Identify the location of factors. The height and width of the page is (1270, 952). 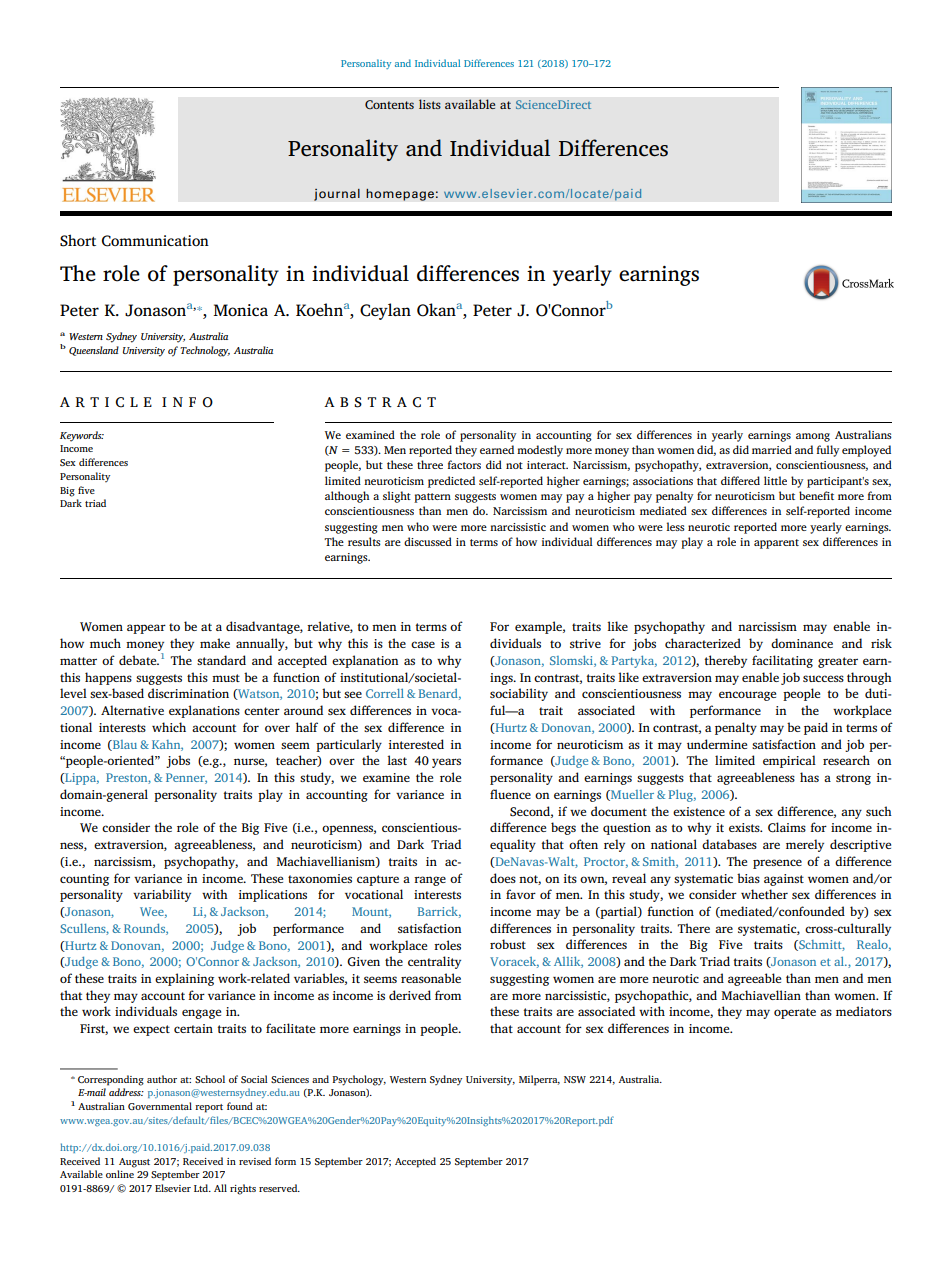
(464, 464).
